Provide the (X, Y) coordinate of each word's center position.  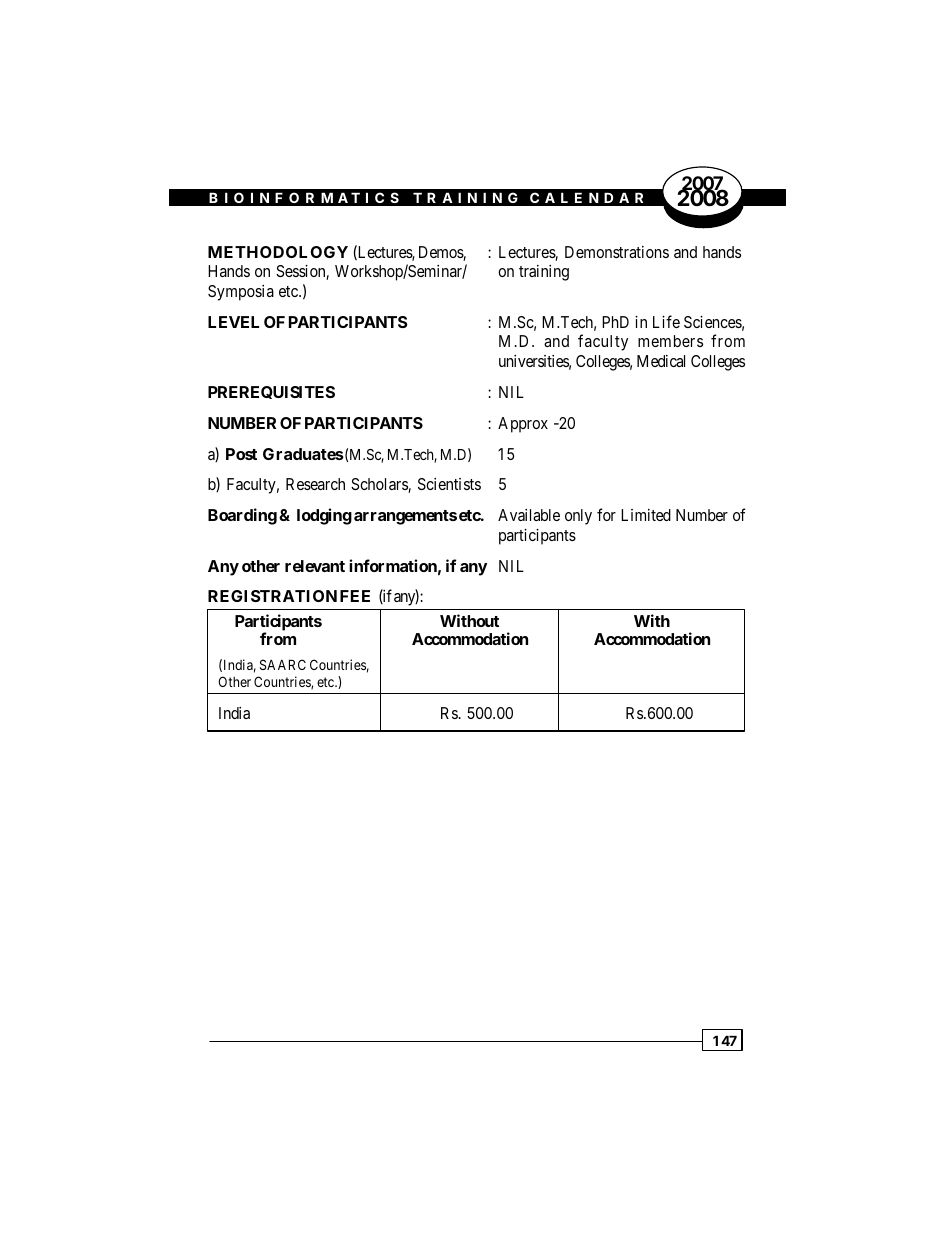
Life (666, 321)
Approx (523, 425)
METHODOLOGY (278, 252)
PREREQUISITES (271, 392)
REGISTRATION (272, 596)
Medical (661, 361)
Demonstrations (617, 252)
